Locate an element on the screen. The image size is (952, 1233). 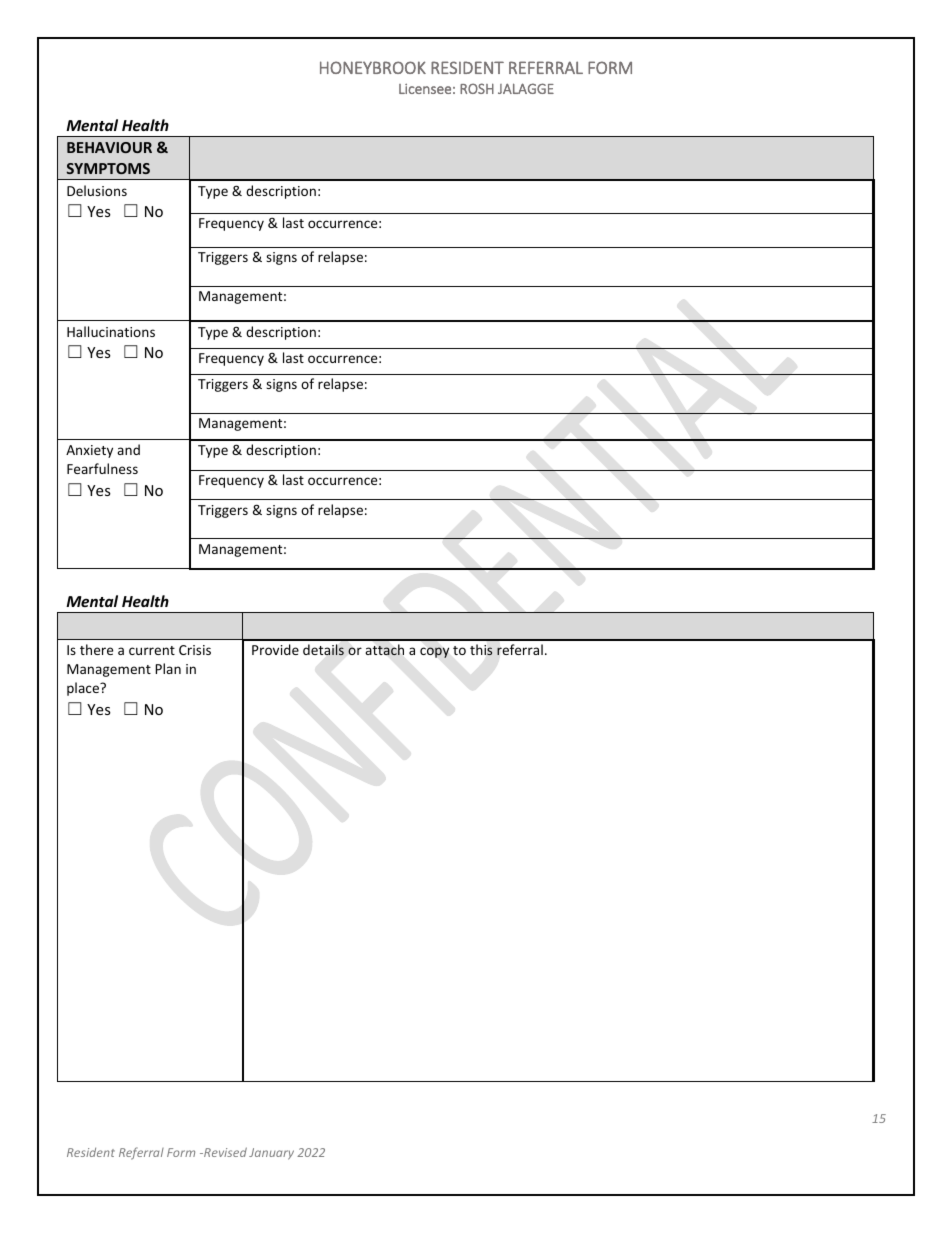
BEHAVIOUR is located at coordinates (109, 147).
